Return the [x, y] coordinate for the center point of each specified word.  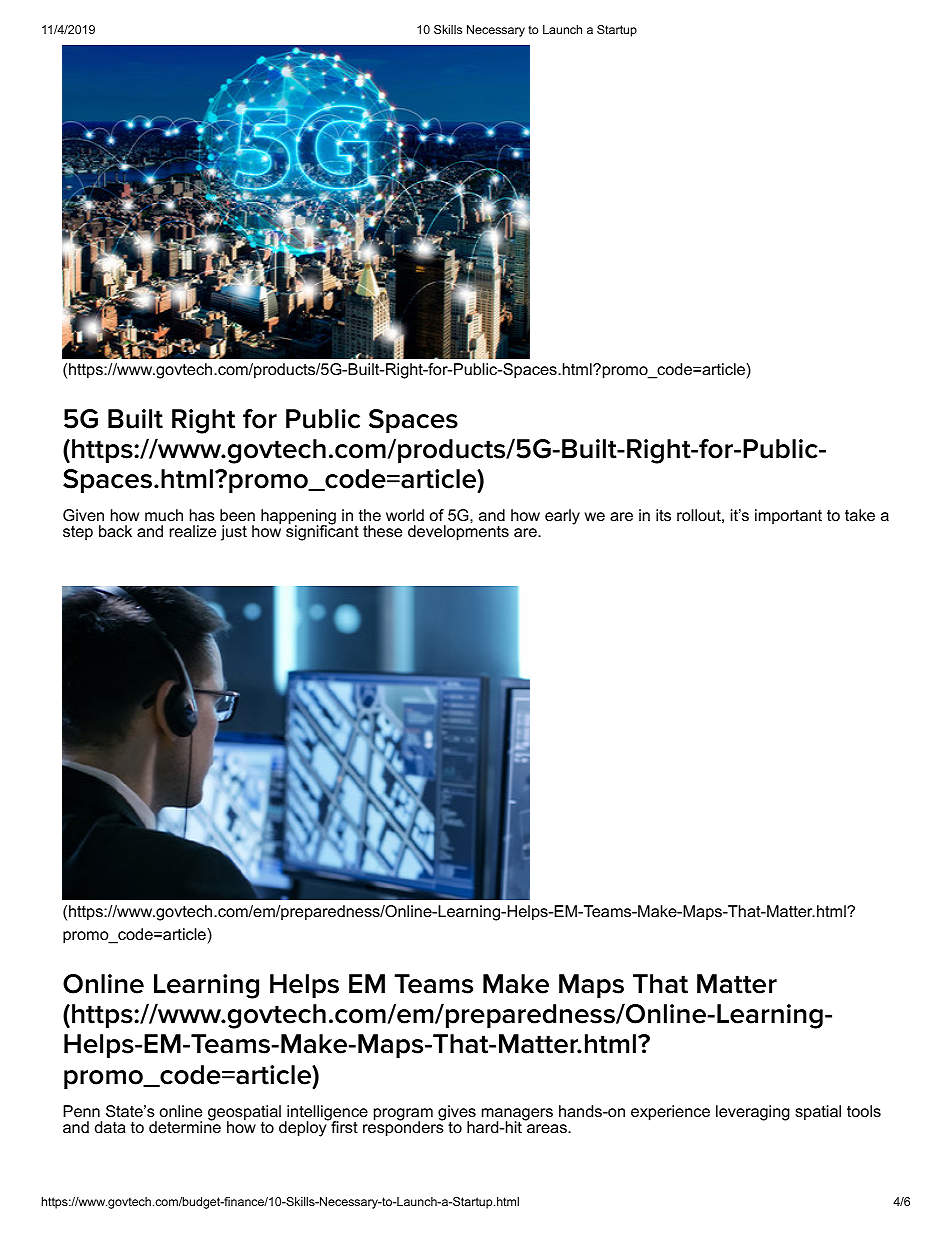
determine [185, 1126]
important [788, 517]
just [234, 533]
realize [193, 531]
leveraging [753, 1113]
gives [457, 1114]
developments [458, 533]
